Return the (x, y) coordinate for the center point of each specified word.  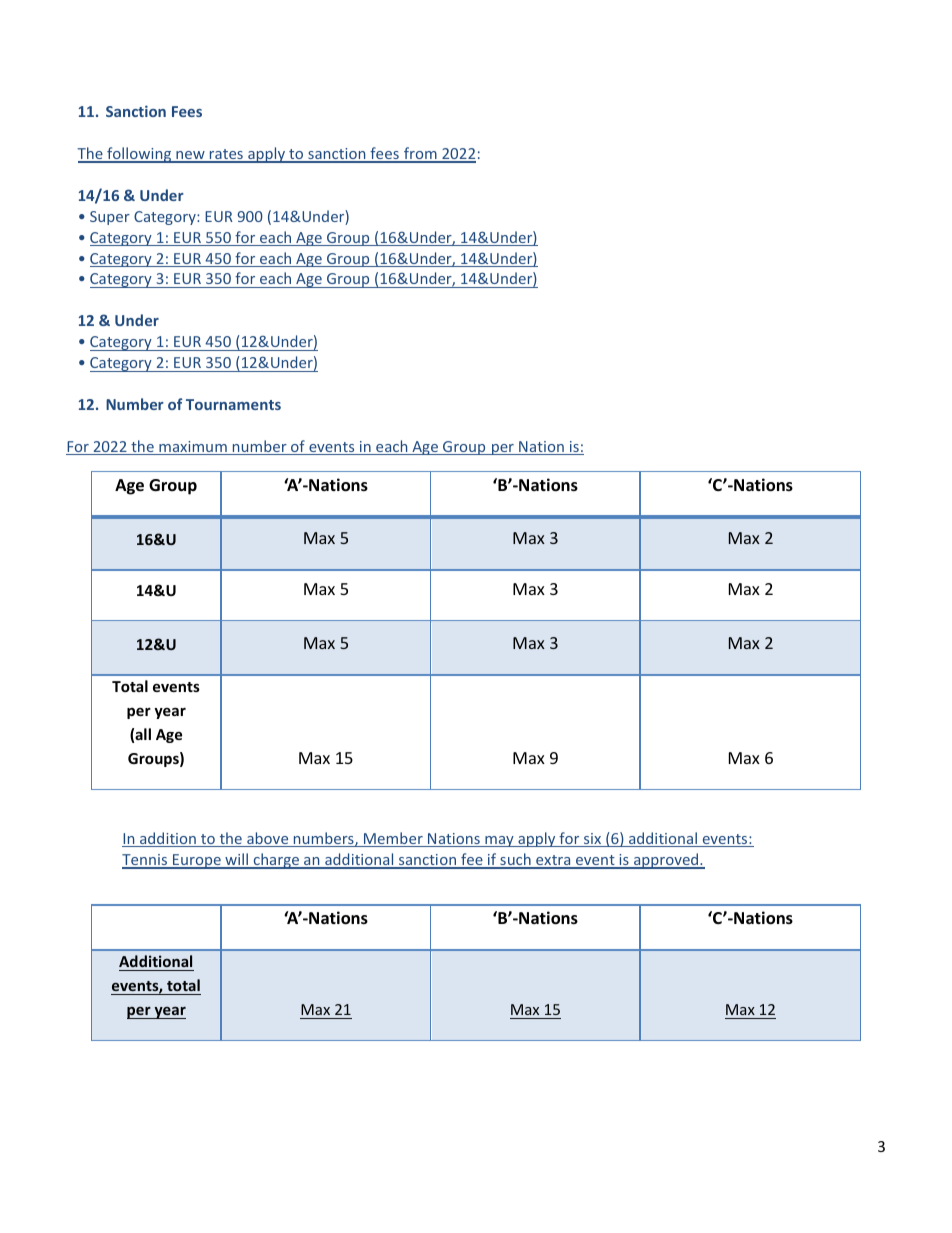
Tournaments (233, 404)
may (499, 841)
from (420, 154)
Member (393, 839)
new (190, 156)
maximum (193, 448)
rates (226, 155)
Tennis (146, 861)
